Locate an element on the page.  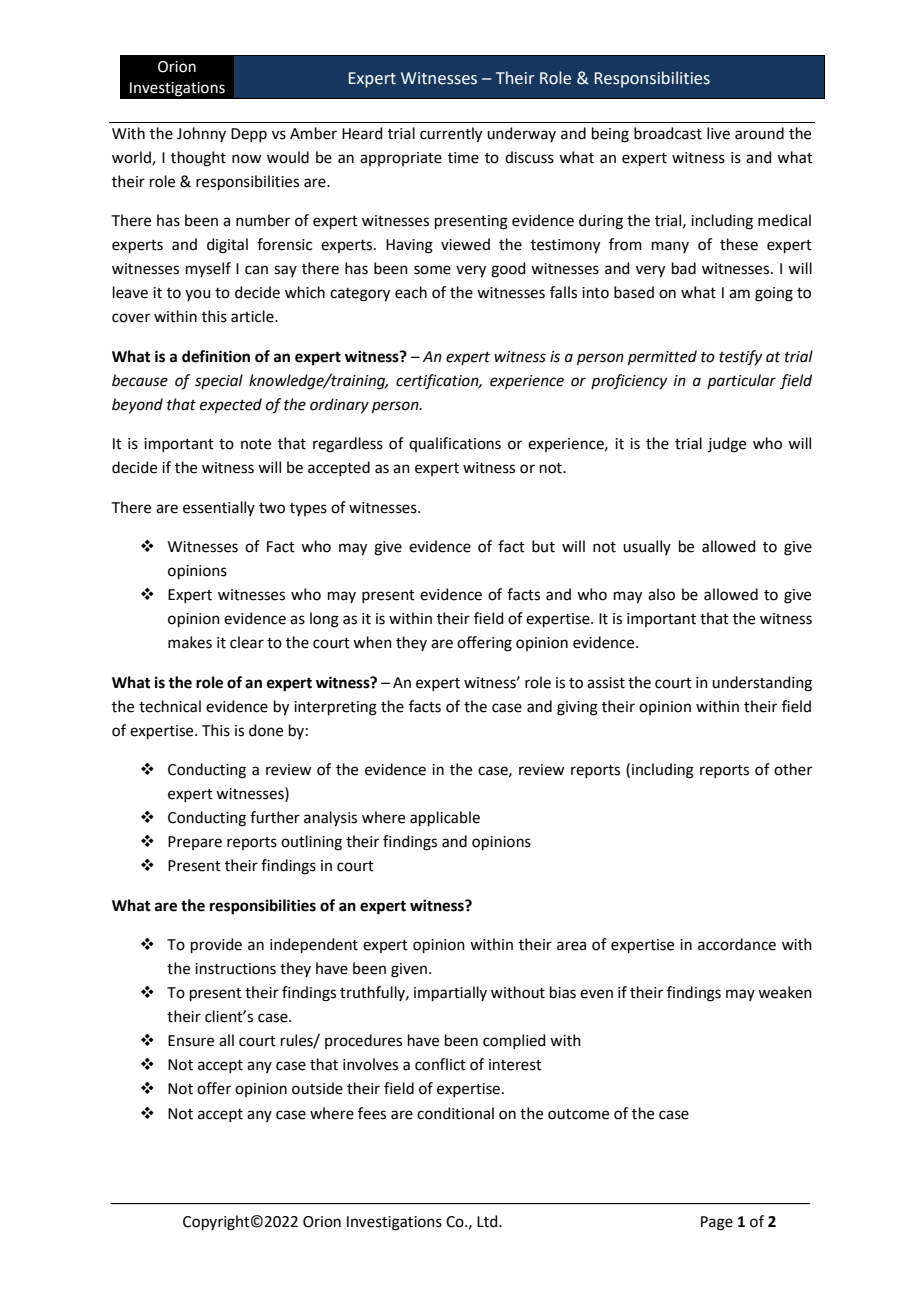
essentially is located at coordinates (219, 508).
